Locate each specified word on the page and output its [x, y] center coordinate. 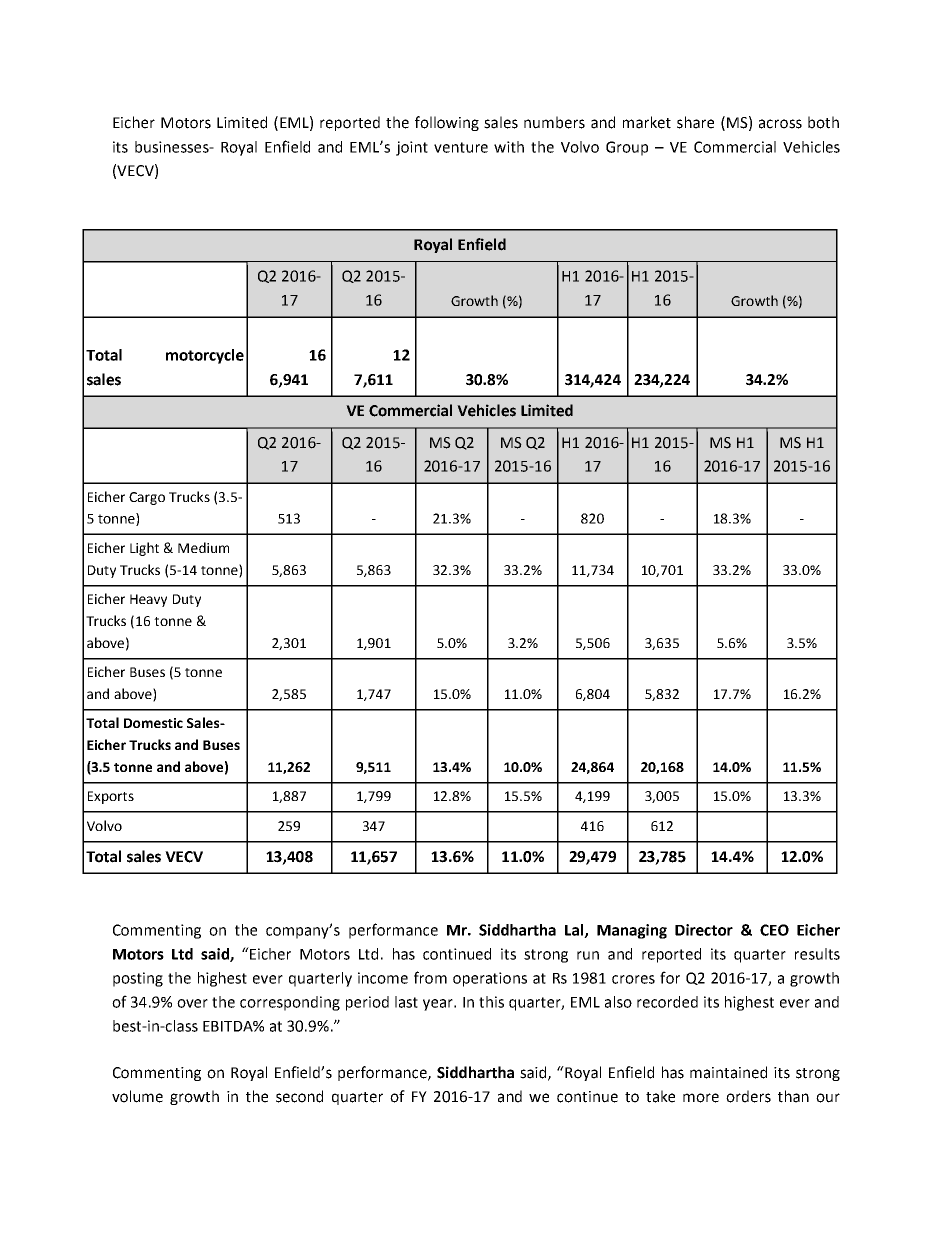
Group [627, 148]
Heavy [148, 600]
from [430, 977]
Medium [203, 547]
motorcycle [205, 356]
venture [461, 147]
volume [137, 1096]
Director [704, 930]
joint [412, 148]
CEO [774, 930]
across [780, 124]
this [491, 1002]
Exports [111, 797]
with [509, 147]
